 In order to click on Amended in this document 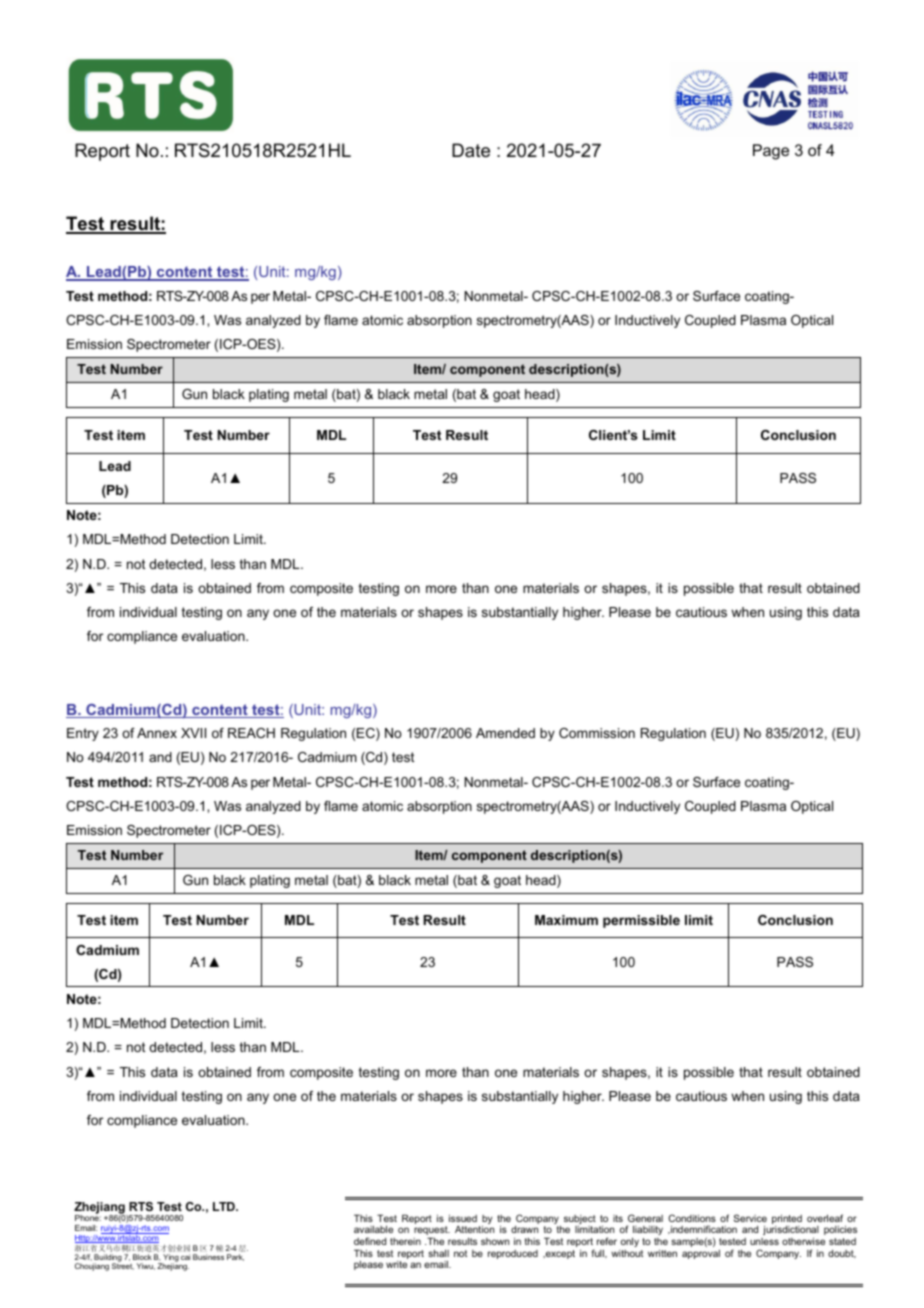, I will do `click(505, 733)`.
